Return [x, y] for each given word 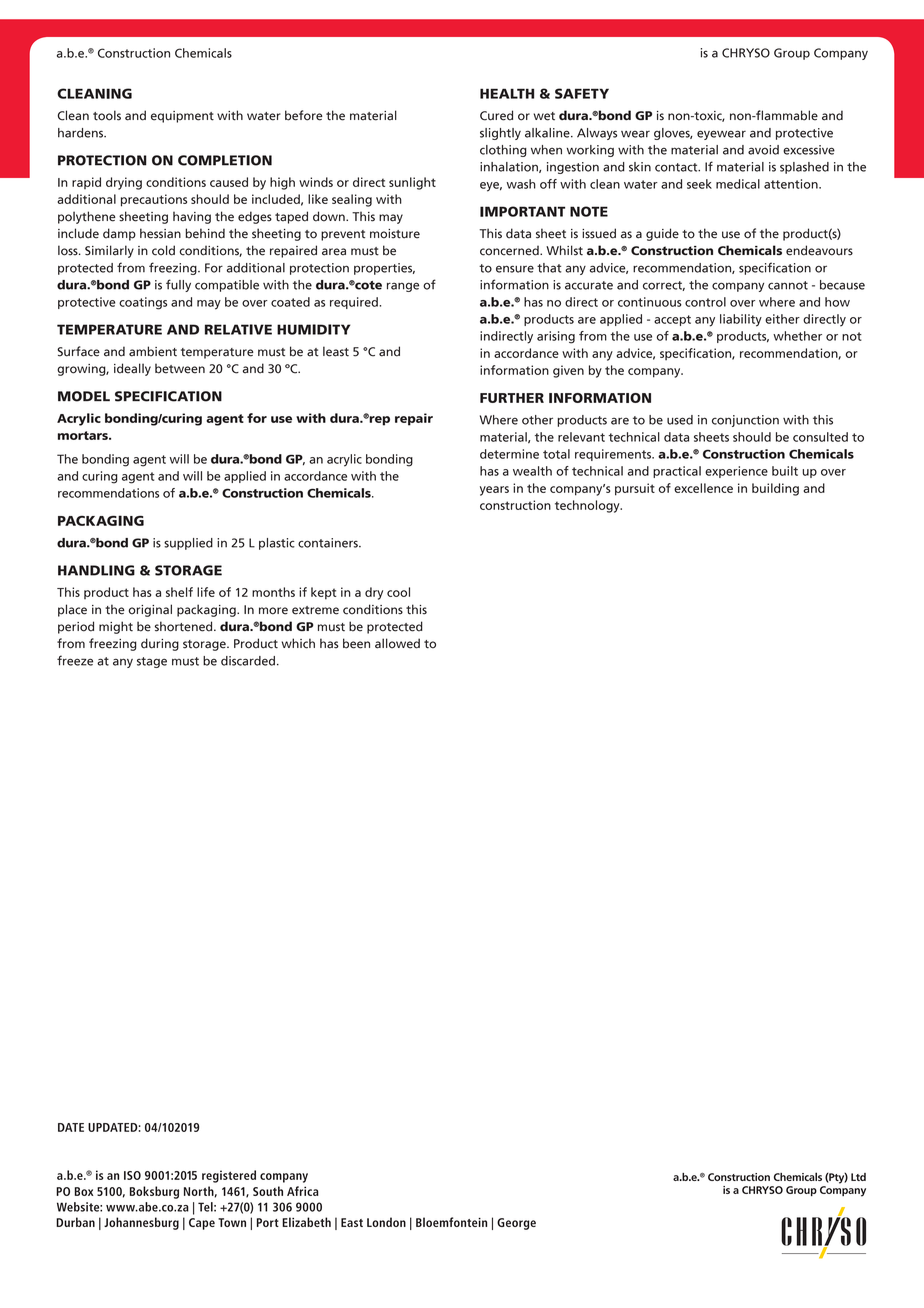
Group [792, 54]
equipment [182, 117]
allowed [397, 643]
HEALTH [507, 93]
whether [797, 336]
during [160, 644]
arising [556, 337]
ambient [153, 351]
